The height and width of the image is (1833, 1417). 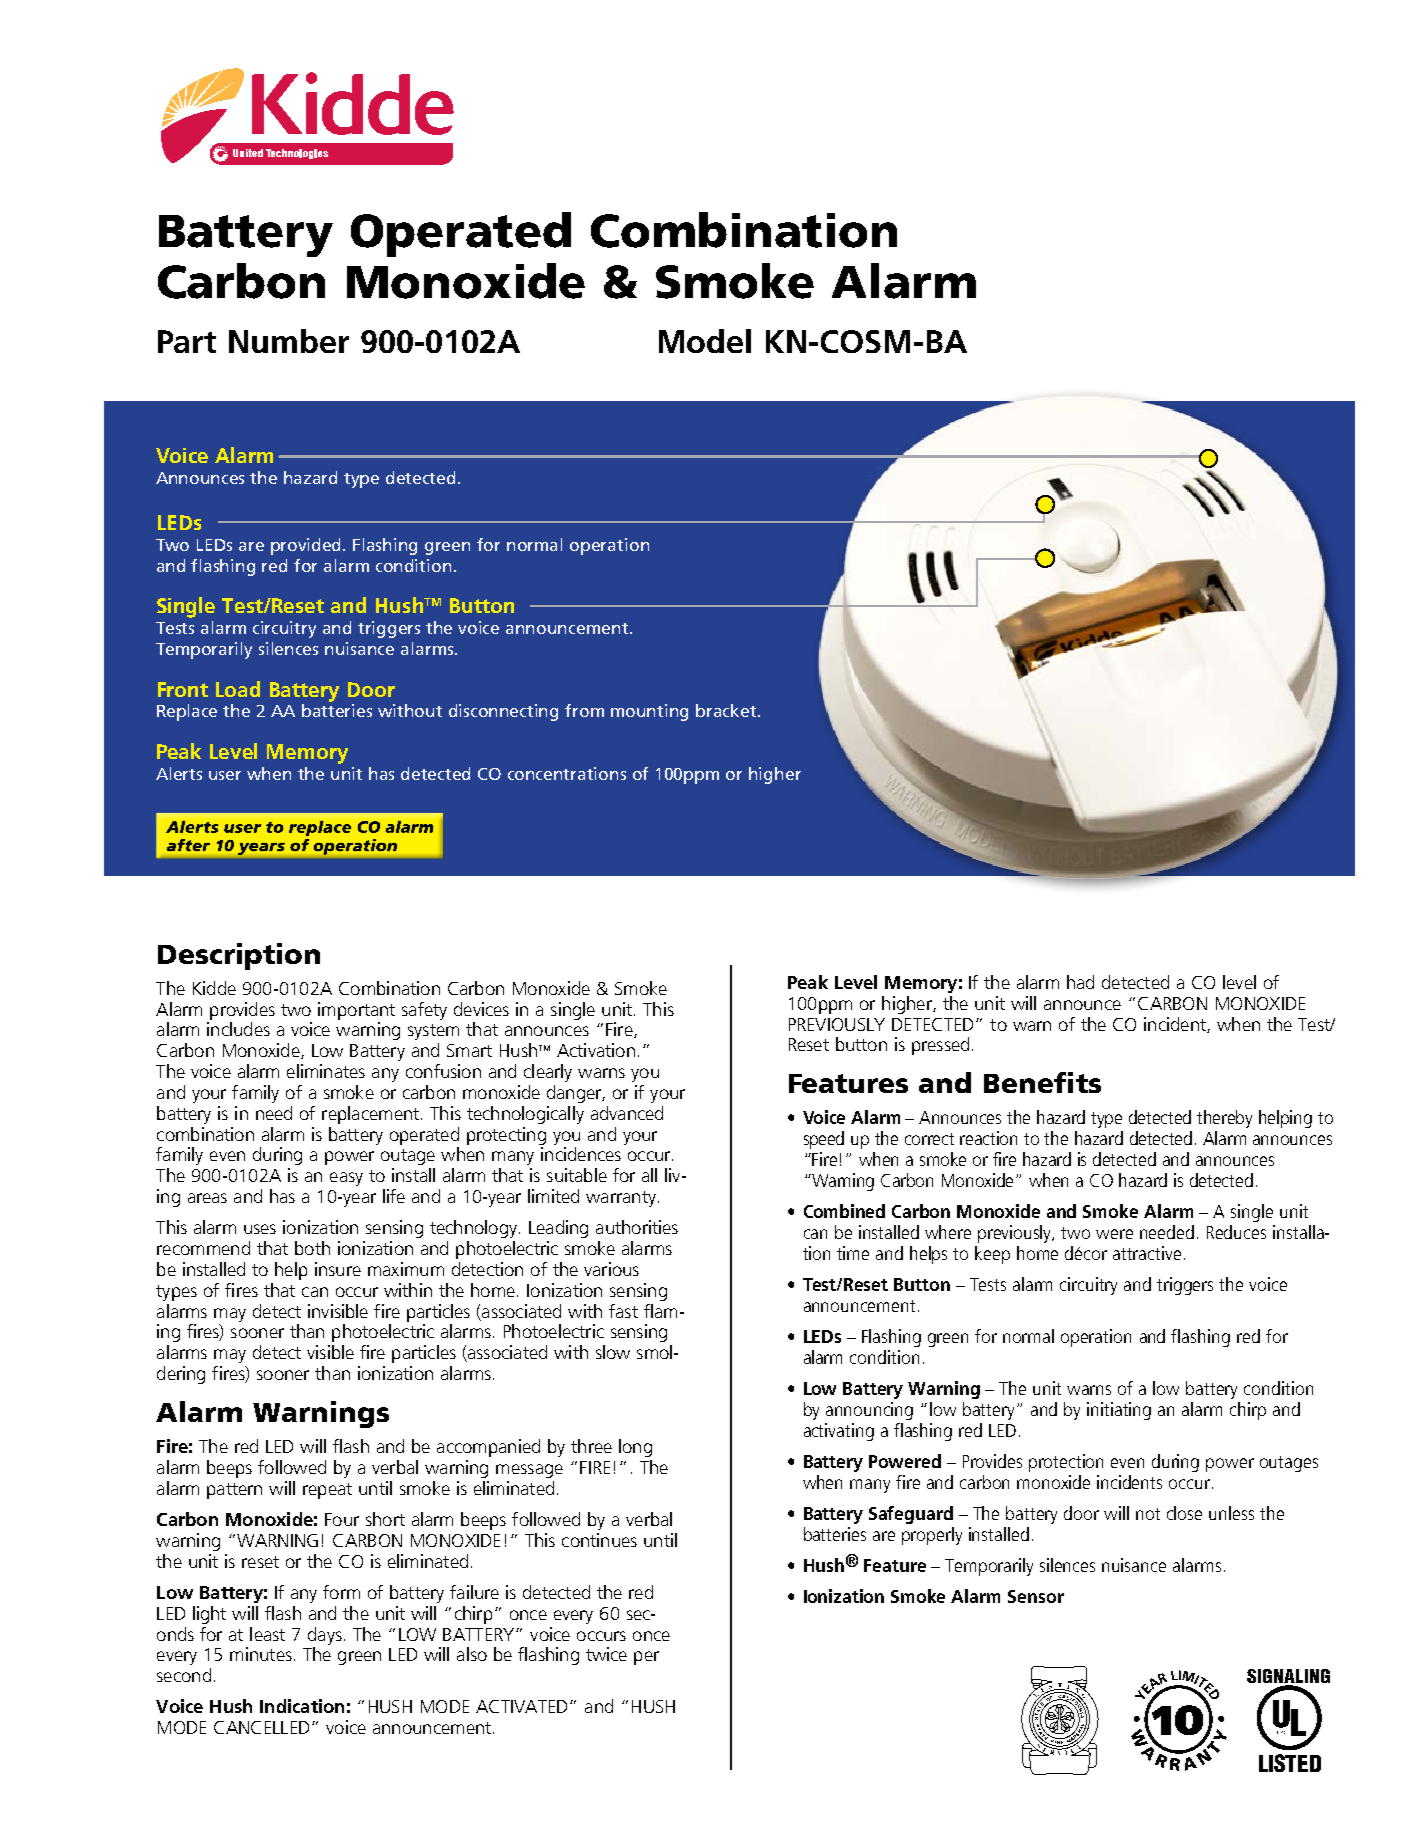 I want to click on insure, so click(x=338, y=1269).
